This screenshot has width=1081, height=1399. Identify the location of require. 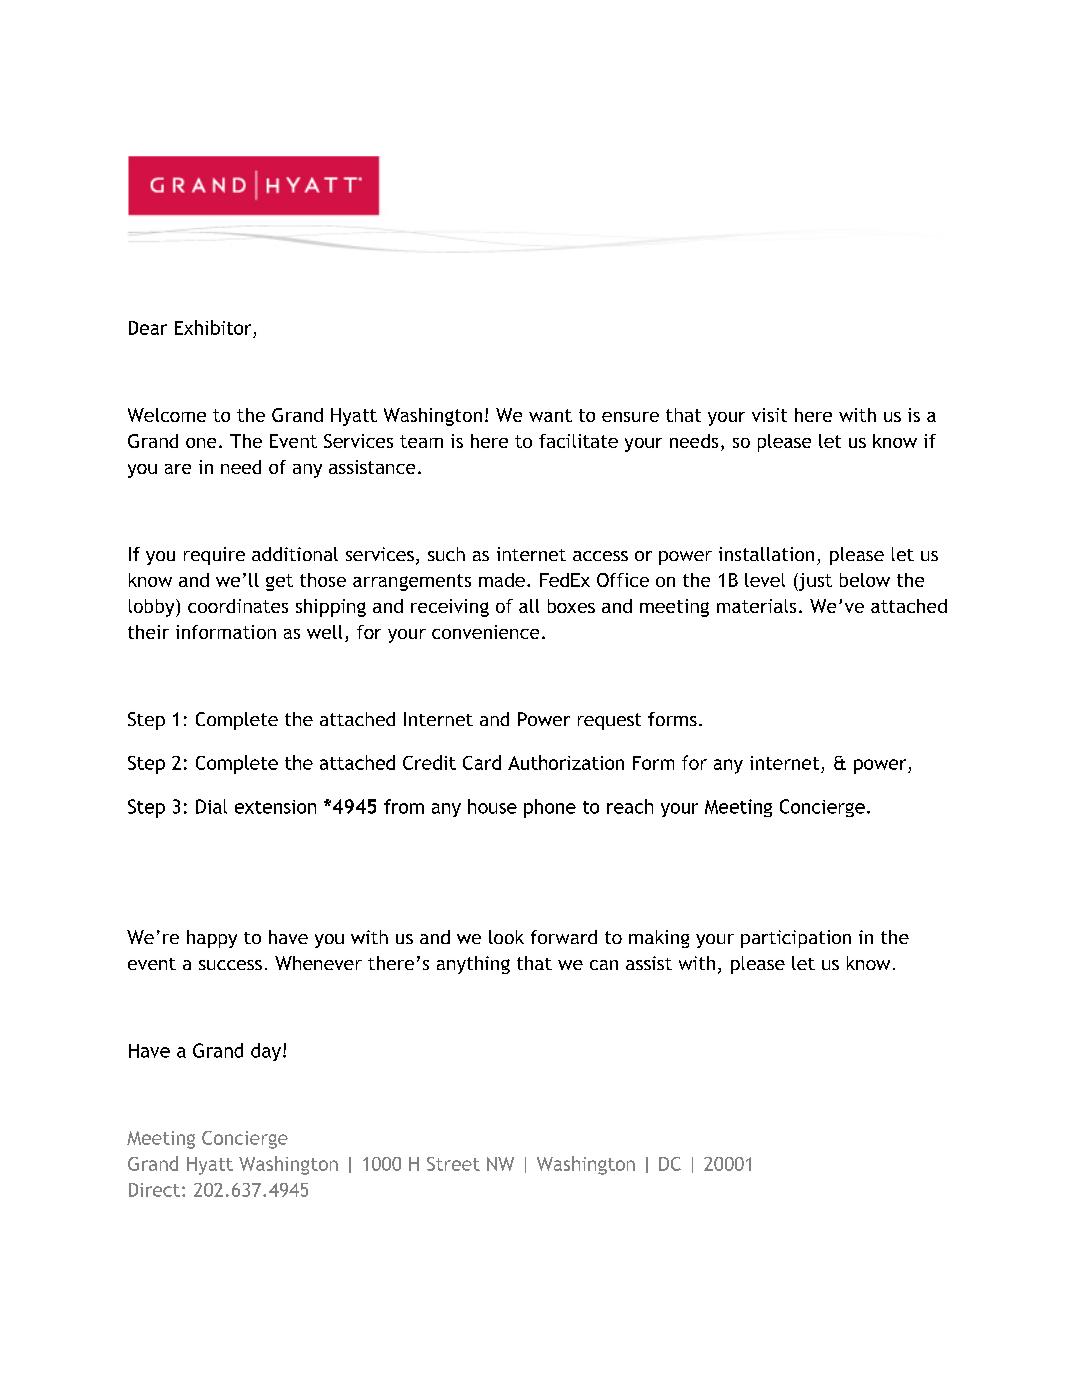
(214, 556).
